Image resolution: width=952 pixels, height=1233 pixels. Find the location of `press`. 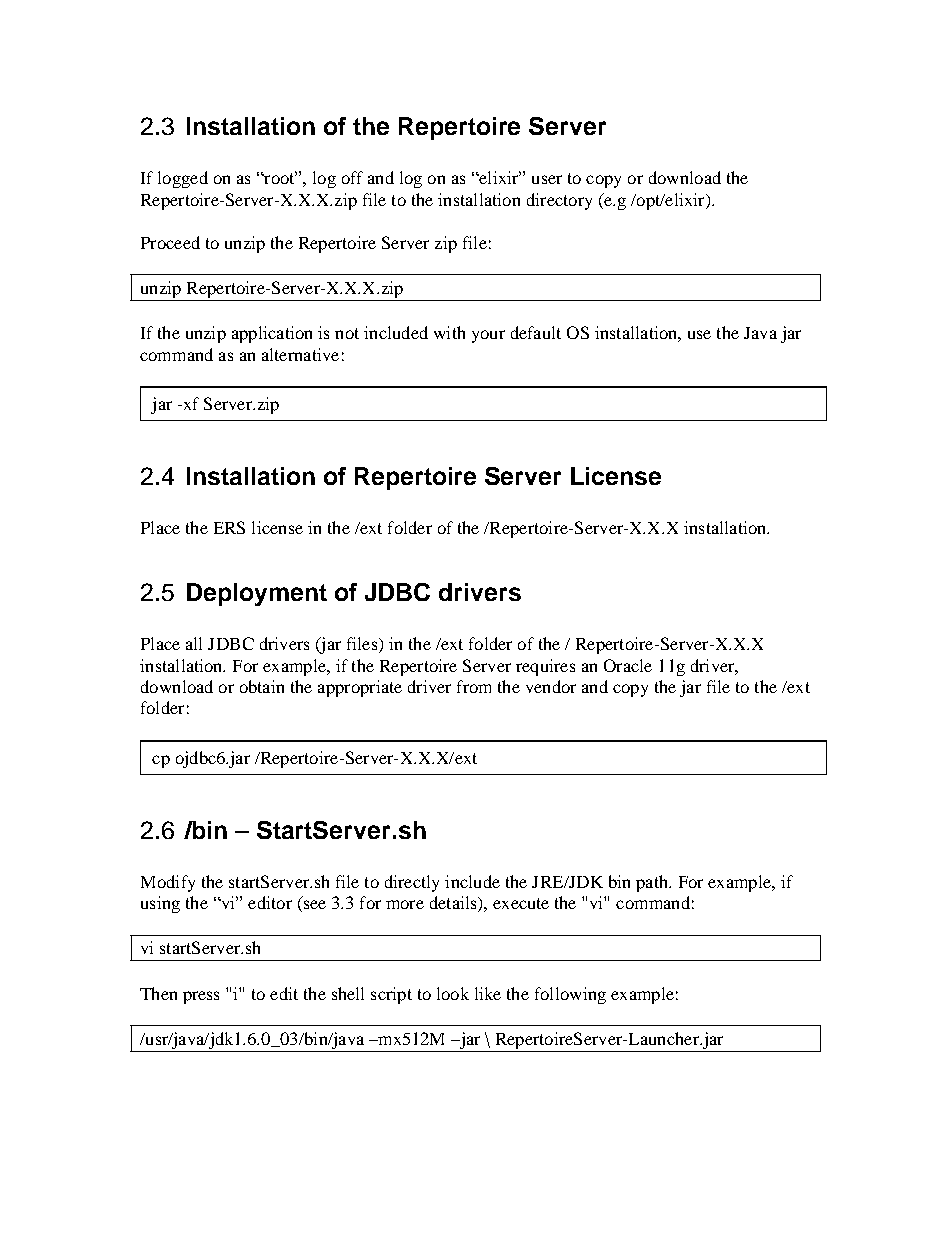

press is located at coordinates (201, 997).
